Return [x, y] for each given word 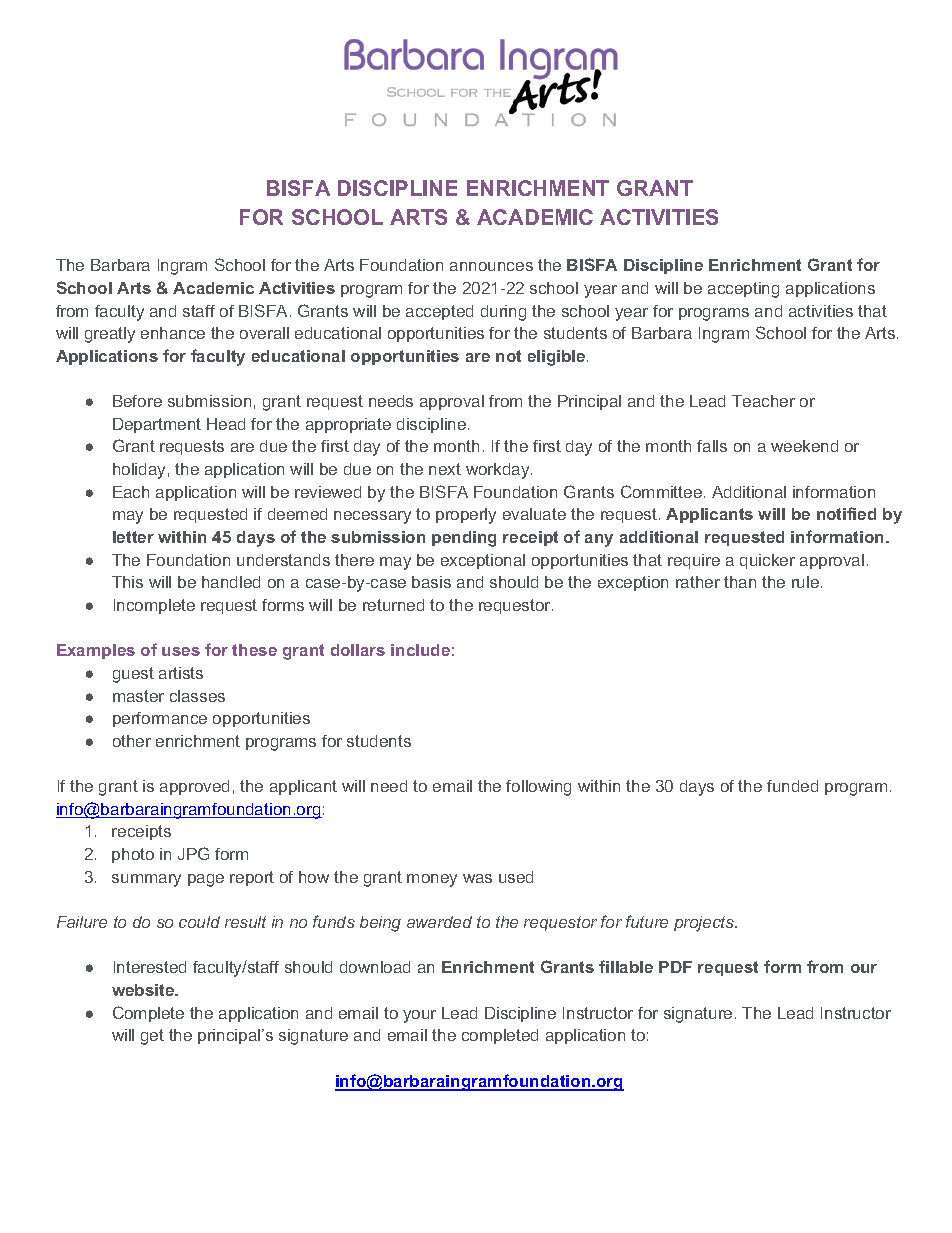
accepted [439, 312]
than [740, 582]
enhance [173, 333]
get [152, 1037]
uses [181, 651]
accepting [743, 290]
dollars [358, 650]
